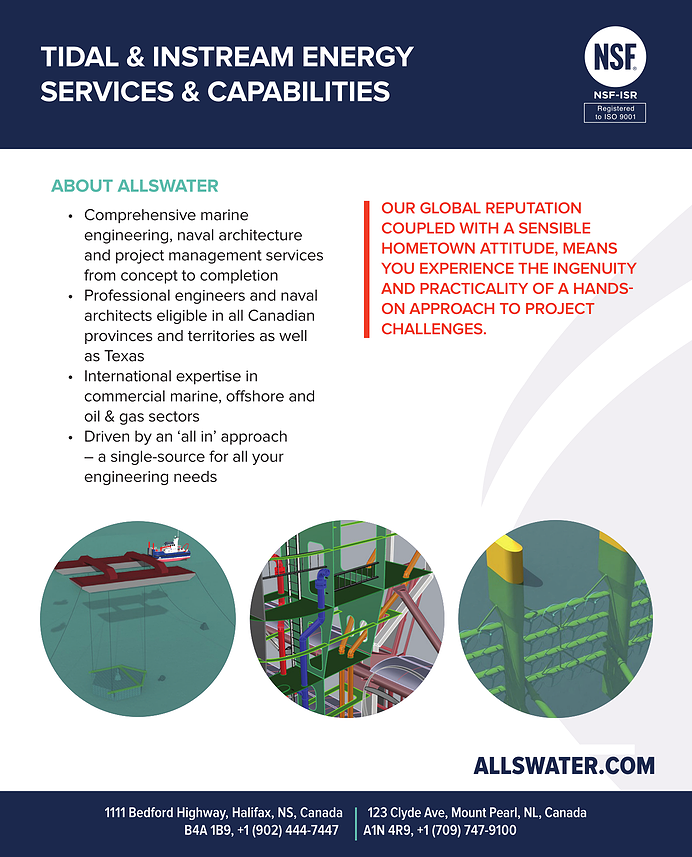  What do you see at coordinates (80, 56) in the document?
I see `TIDAL` at bounding box center [80, 56].
